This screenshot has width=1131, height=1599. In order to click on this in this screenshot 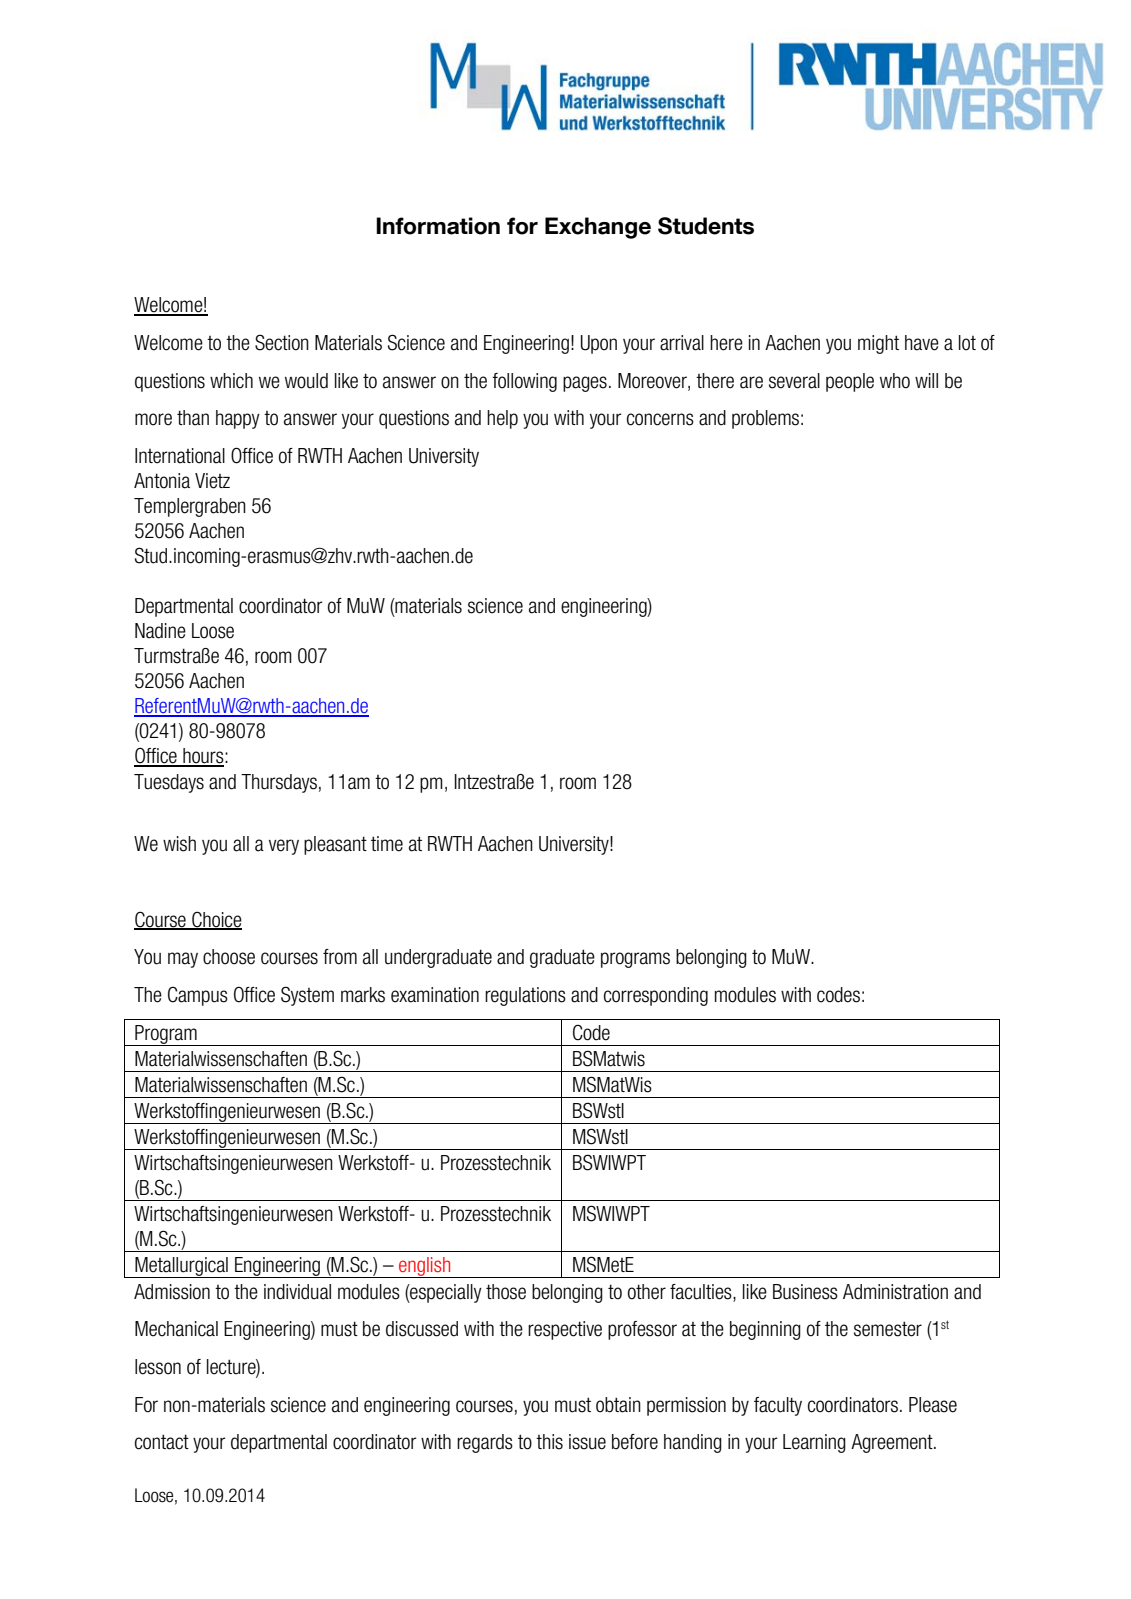, I will do `click(549, 1442)`.
